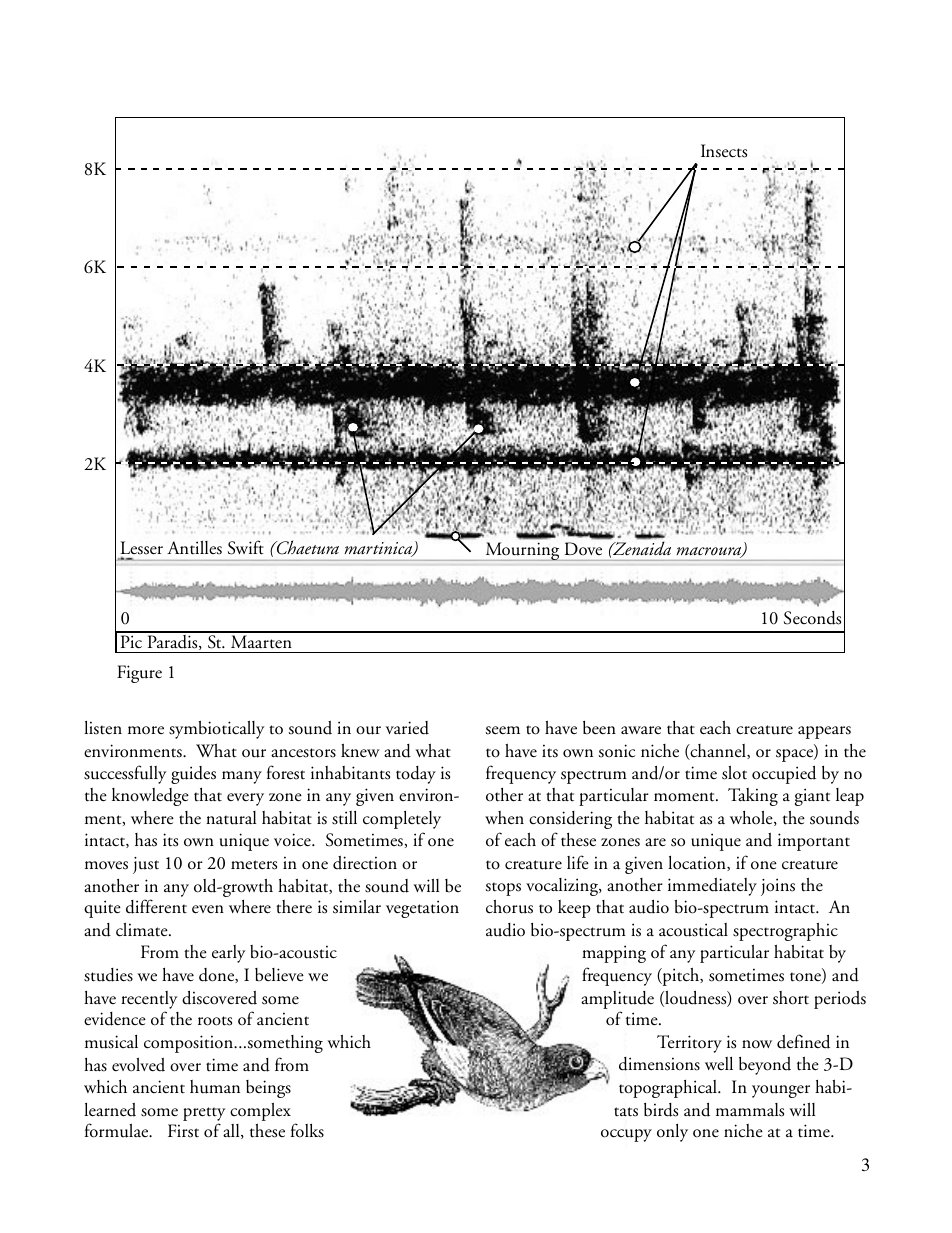  What do you see at coordinates (228, 954) in the image?
I see `early` at bounding box center [228, 954].
